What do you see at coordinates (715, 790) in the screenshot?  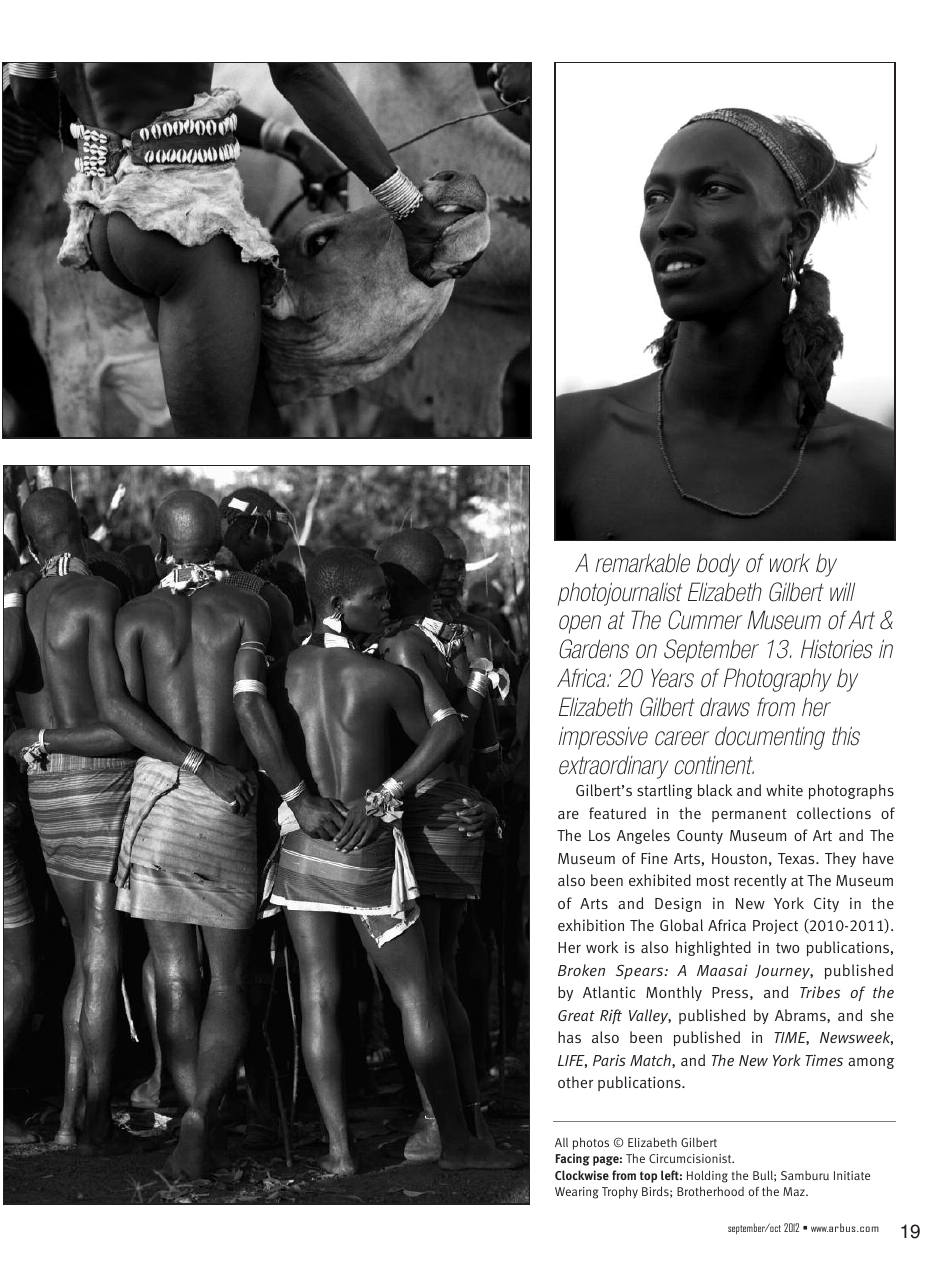 I see `black` at bounding box center [715, 790].
